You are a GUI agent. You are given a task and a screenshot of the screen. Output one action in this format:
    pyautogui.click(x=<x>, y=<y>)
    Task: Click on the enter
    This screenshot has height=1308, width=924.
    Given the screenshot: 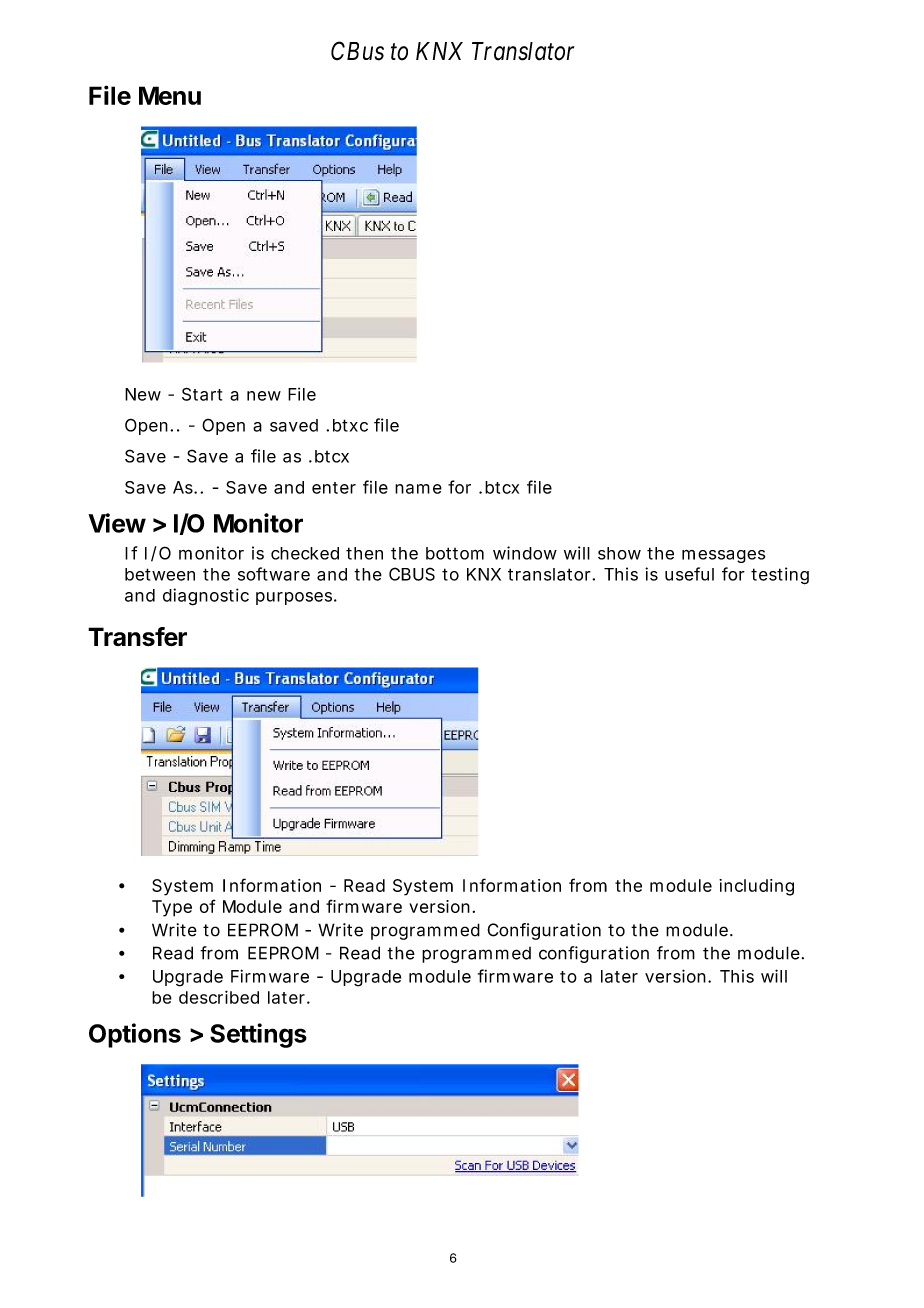 What is the action you would take?
    pyautogui.click(x=334, y=488)
